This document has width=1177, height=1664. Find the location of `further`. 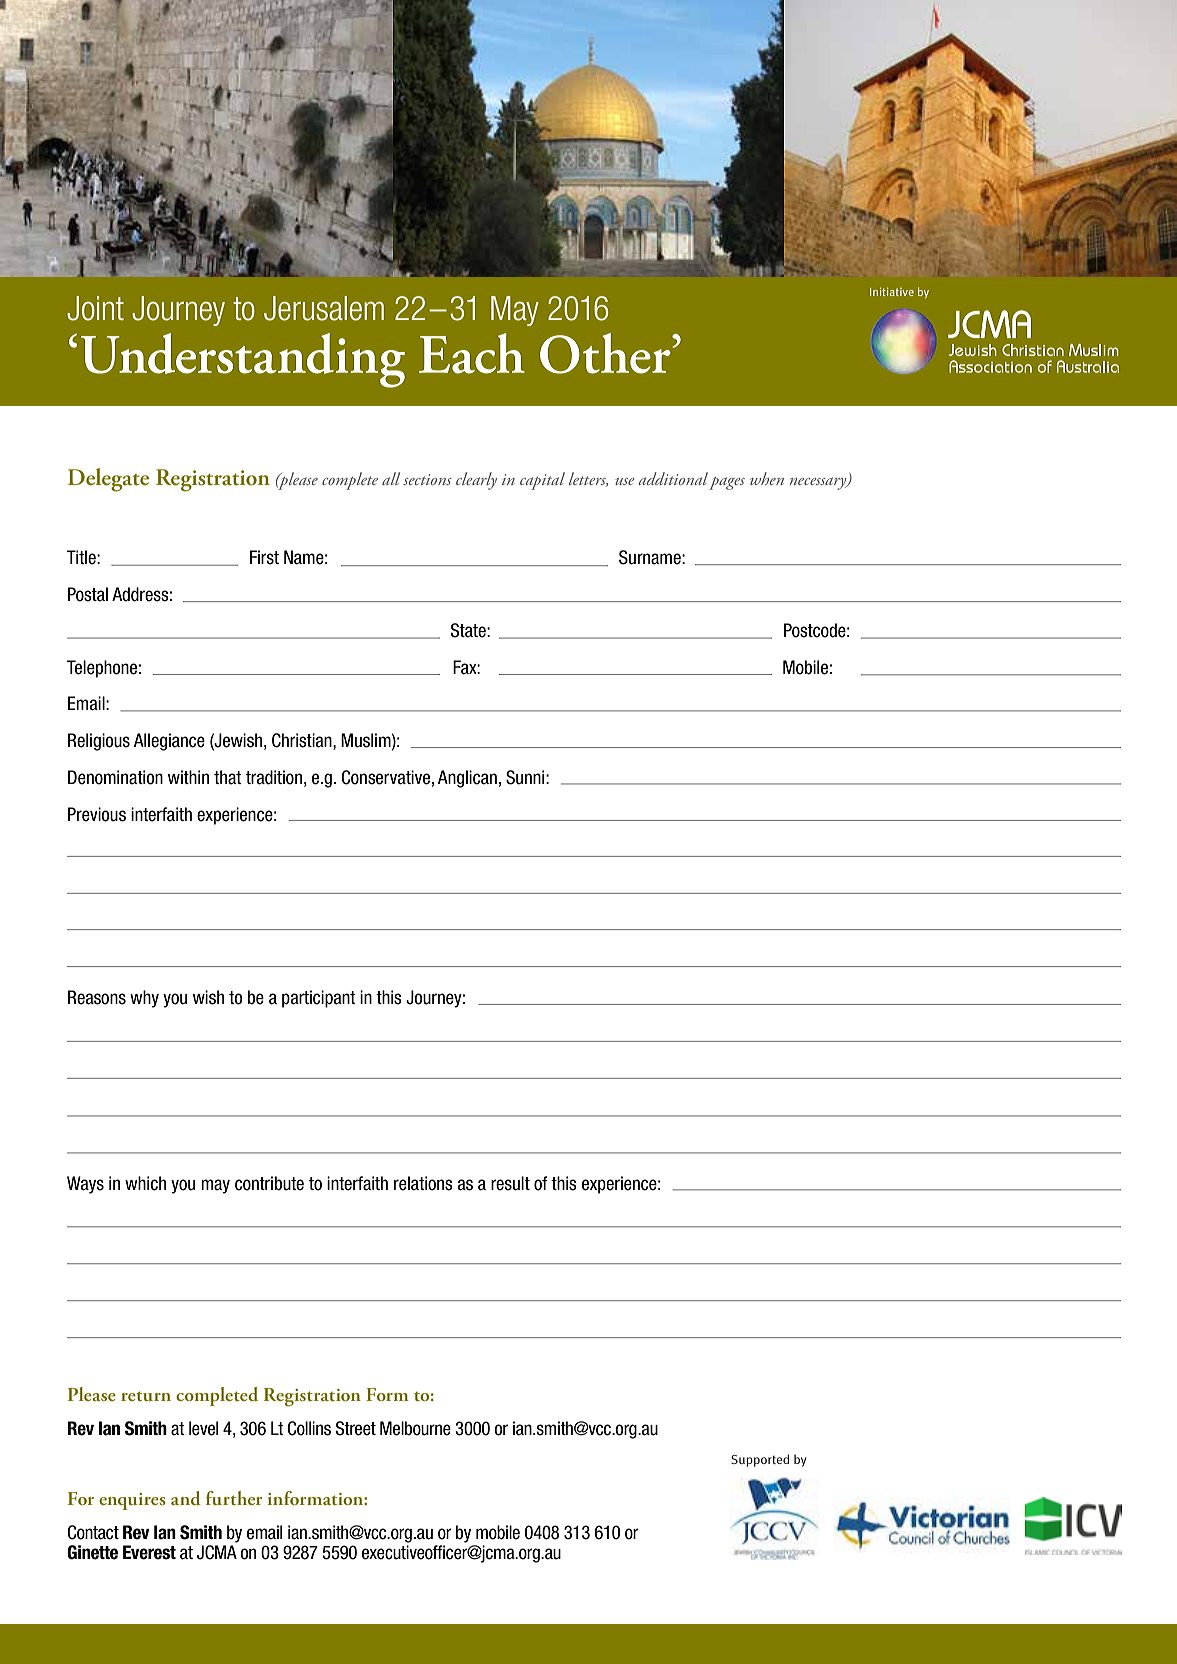

further is located at coordinates (234, 1498).
